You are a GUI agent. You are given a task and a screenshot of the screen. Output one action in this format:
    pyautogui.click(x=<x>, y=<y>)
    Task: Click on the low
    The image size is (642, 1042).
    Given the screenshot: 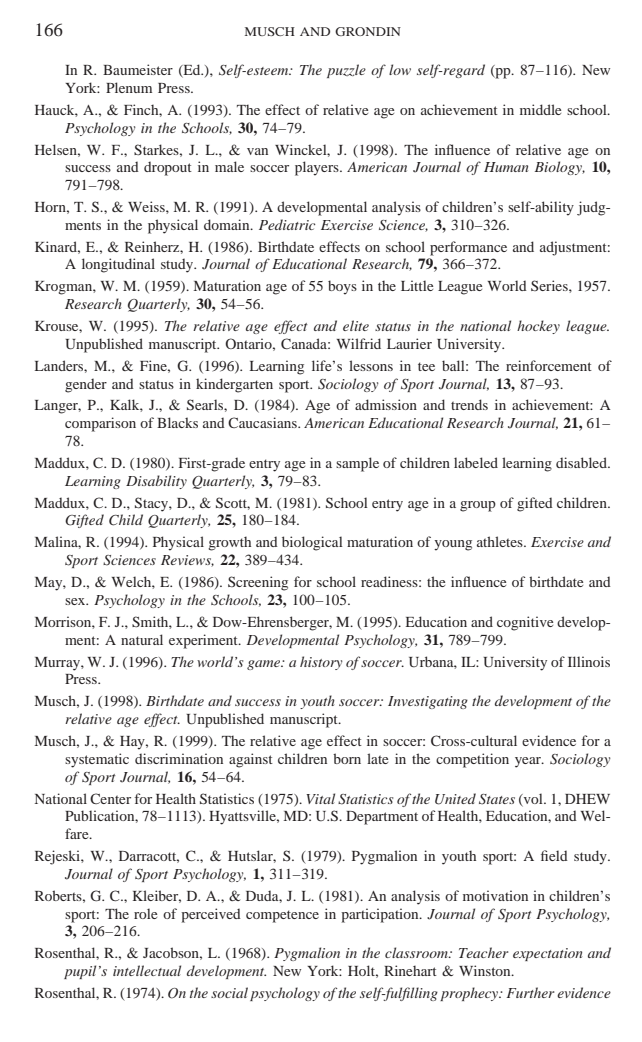 What is the action you would take?
    pyautogui.click(x=400, y=69)
